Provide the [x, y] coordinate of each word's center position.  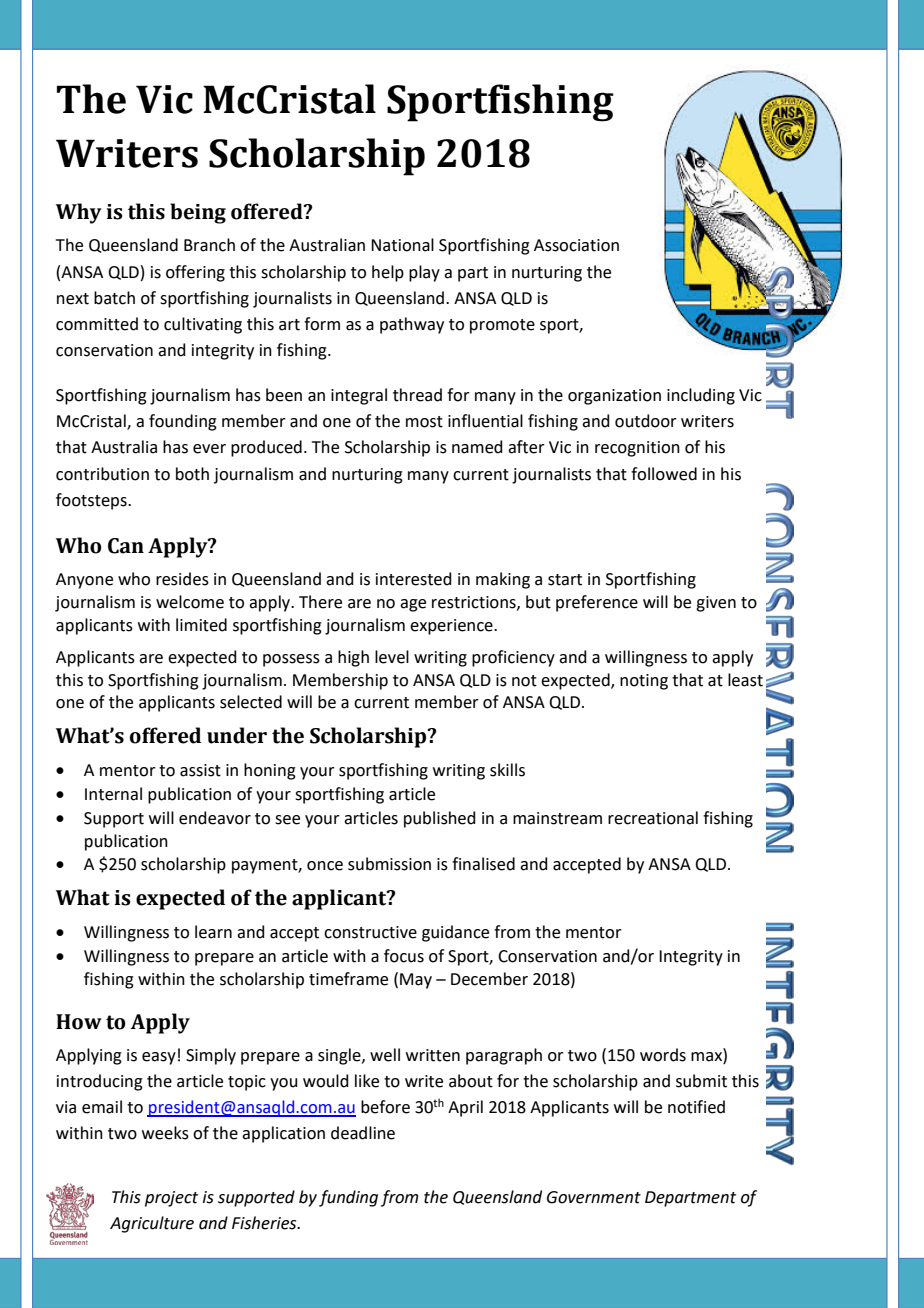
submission [389, 864]
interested [414, 579]
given [716, 604]
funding [348, 1198]
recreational [653, 818]
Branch [209, 245]
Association [576, 245]
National [402, 245]
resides [182, 579]
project [171, 1199]
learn [213, 932]
